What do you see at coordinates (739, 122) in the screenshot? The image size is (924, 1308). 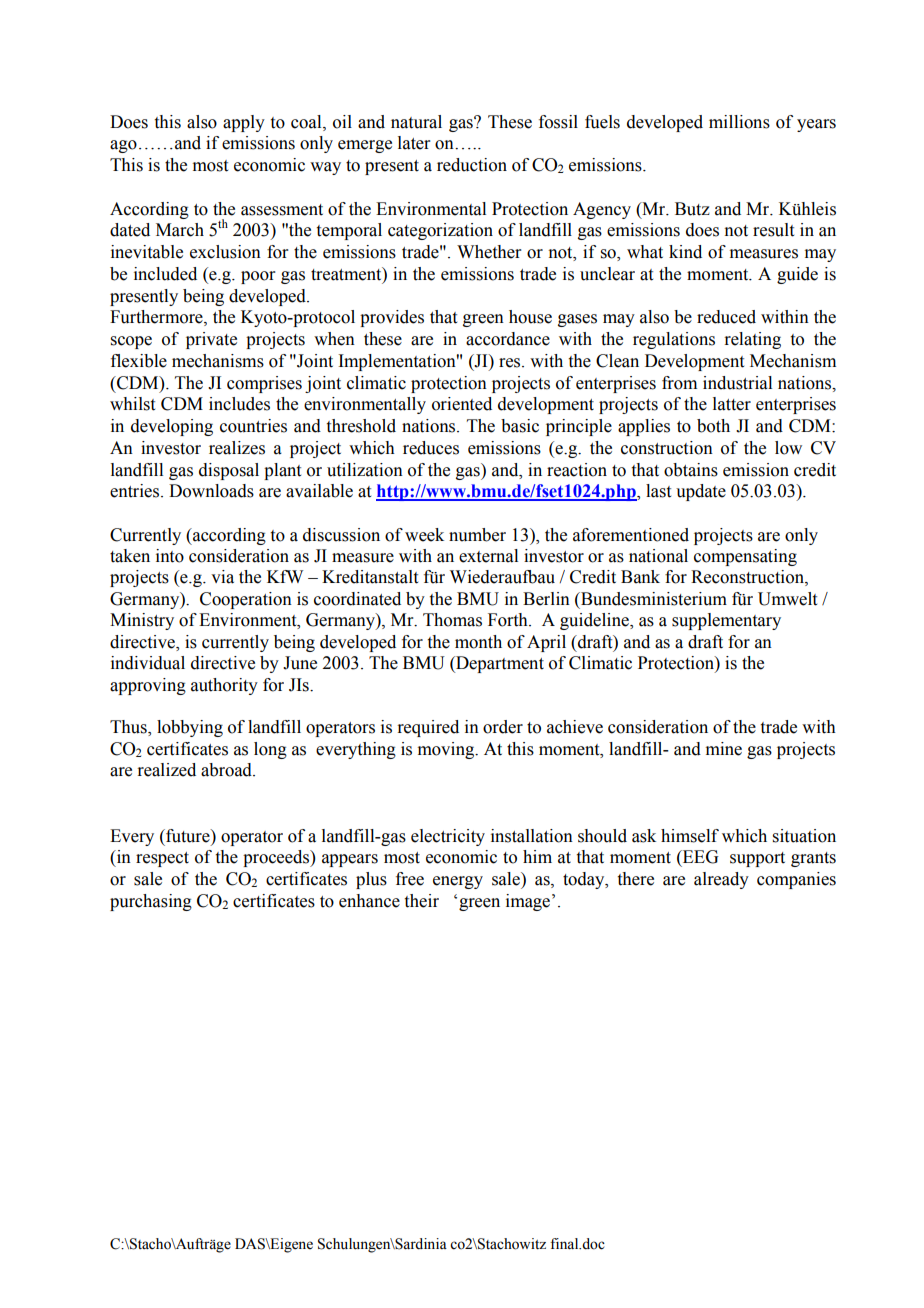 I see `millions` at bounding box center [739, 122].
